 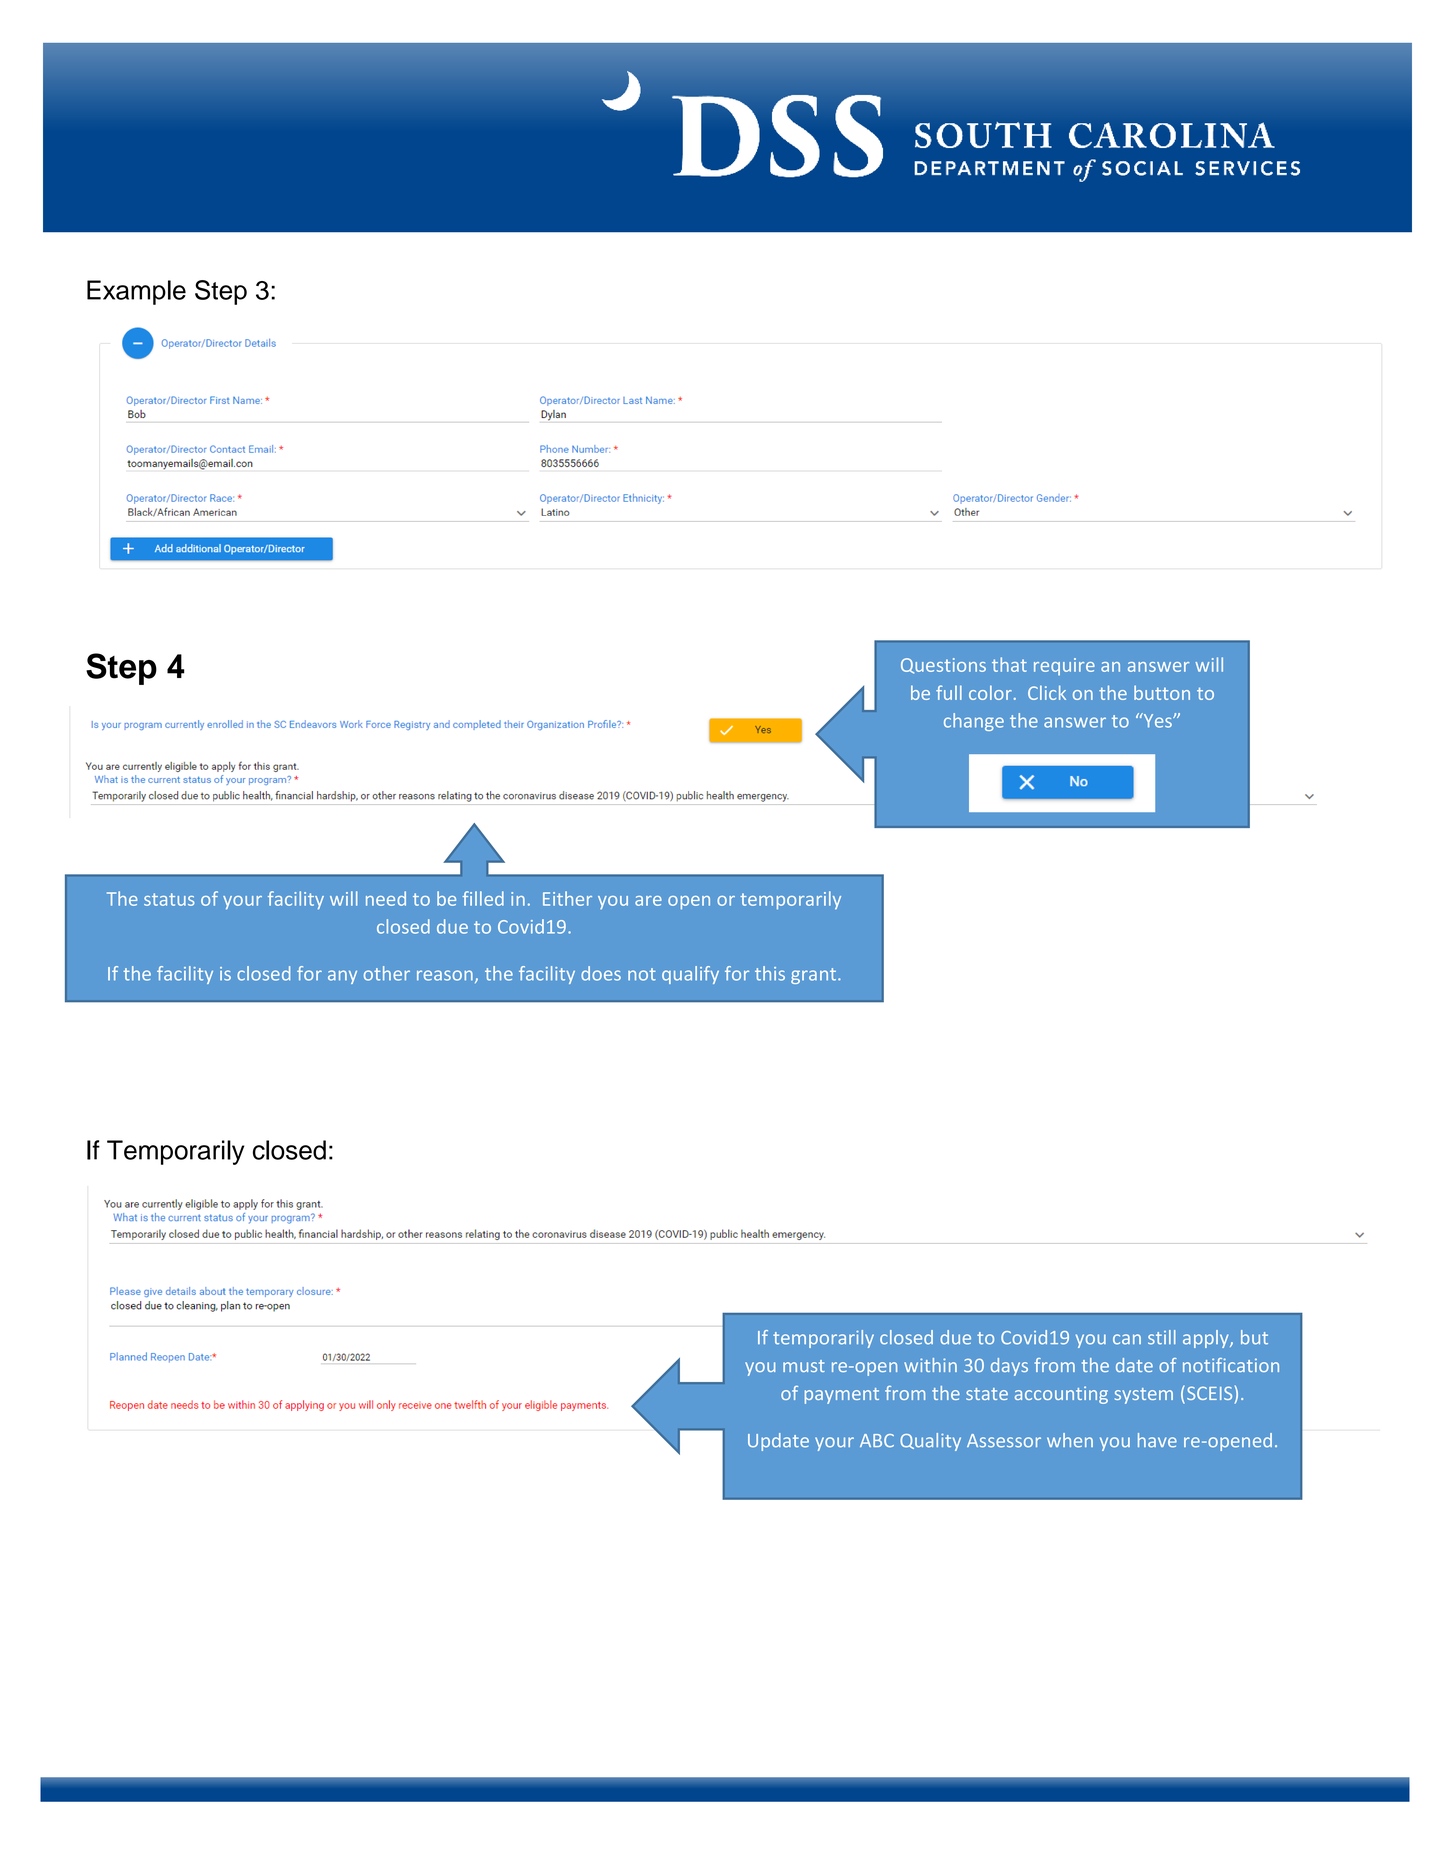 I want to click on Questions, so click(x=943, y=666).
